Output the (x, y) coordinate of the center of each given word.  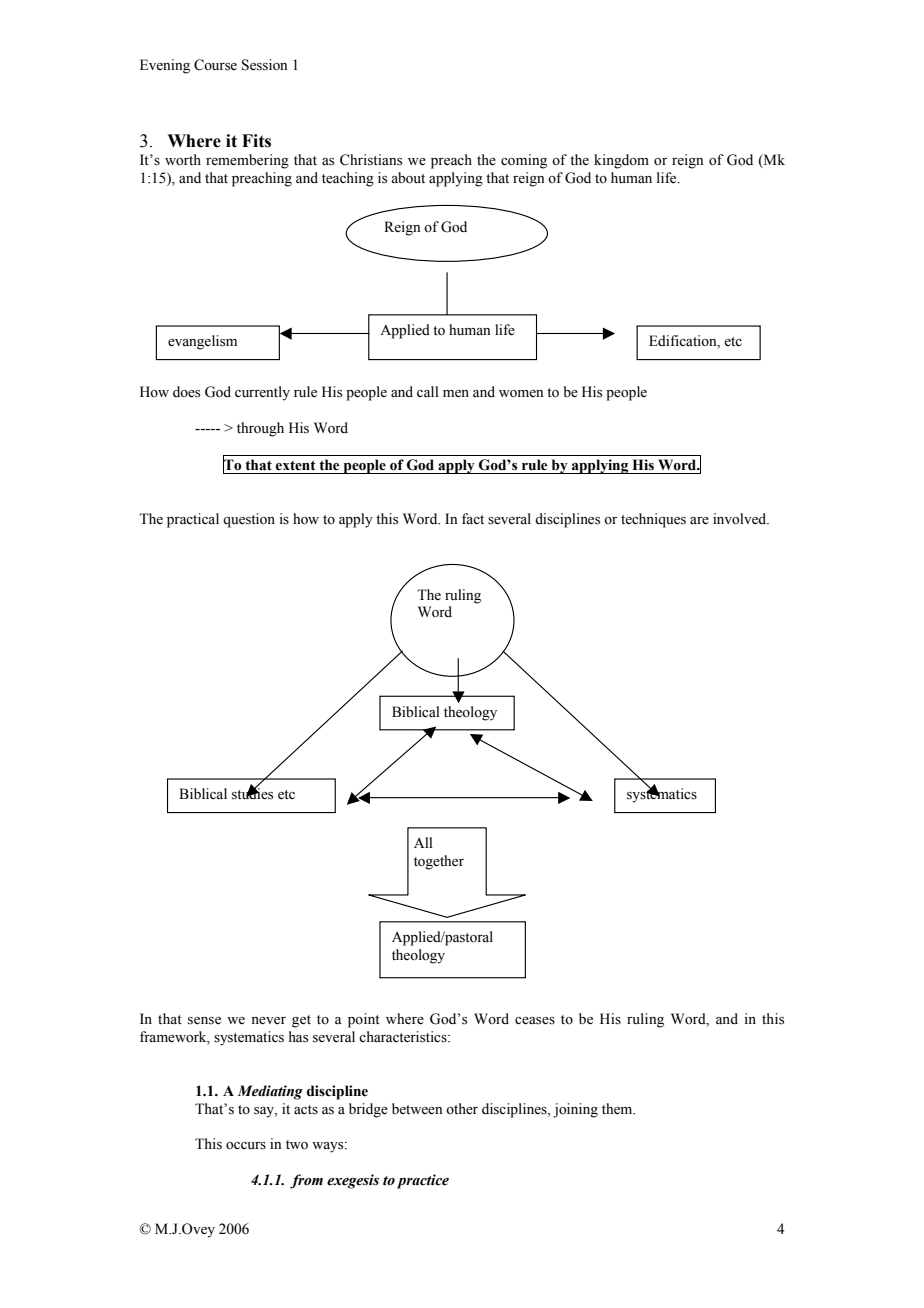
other (462, 1109)
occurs (246, 1146)
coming (524, 161)
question (249, 520)
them (618, 1109)
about (408, 178)
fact (473, 518)
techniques (653, 520)
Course (215, 65)
